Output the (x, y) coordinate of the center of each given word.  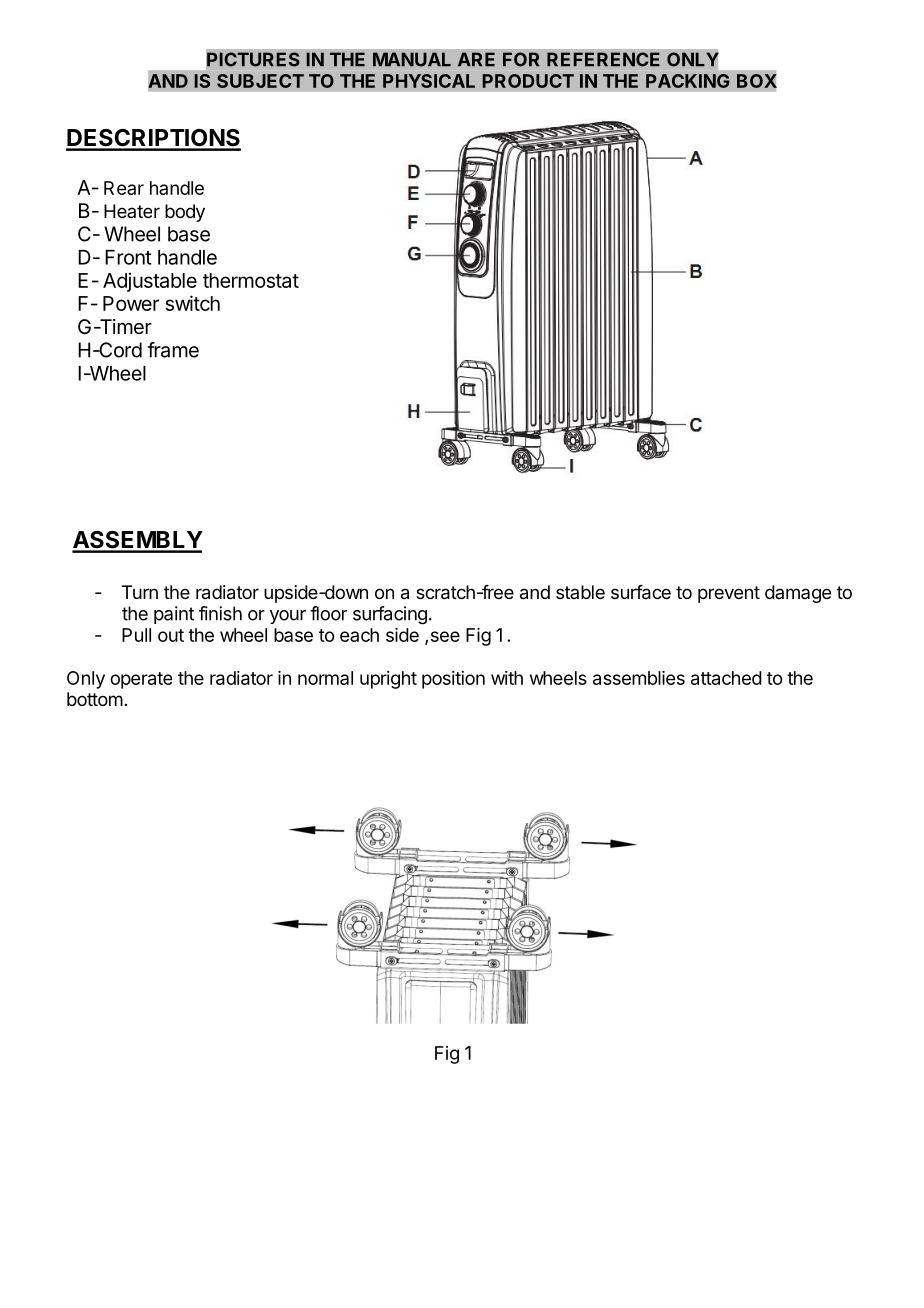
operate (141, 680)
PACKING (688, 81)
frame (173, 350)
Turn (140, 592)
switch (192, 303)
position (453, 680)
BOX (757, 81)
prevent (729, 594)
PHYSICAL (429, 81)
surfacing (390, 615)
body (185, 213)
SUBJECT (260, 81)
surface (641, 592)
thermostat (251, 280)
